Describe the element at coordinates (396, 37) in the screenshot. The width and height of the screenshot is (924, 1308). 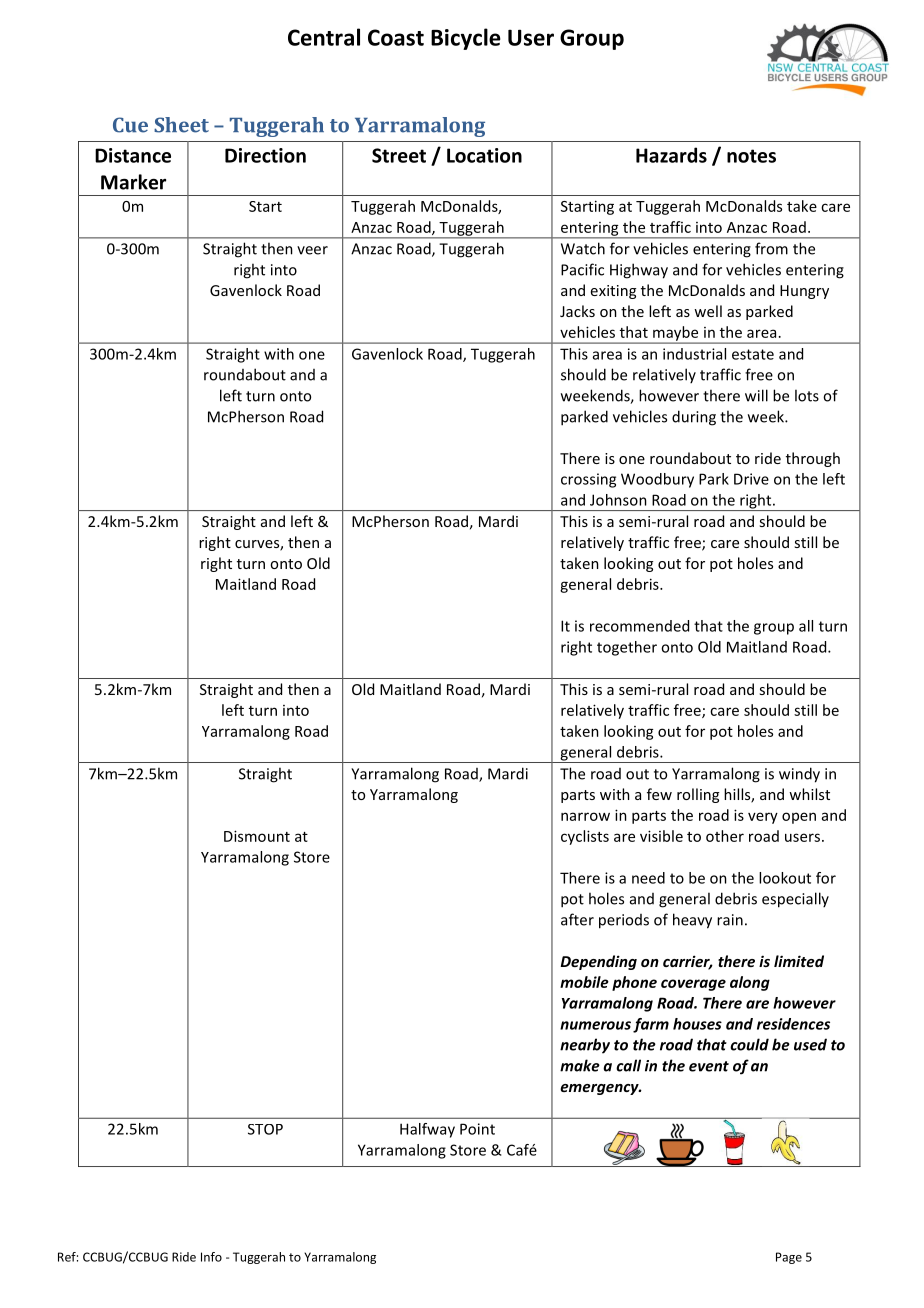
I see `Coast` at that location.
